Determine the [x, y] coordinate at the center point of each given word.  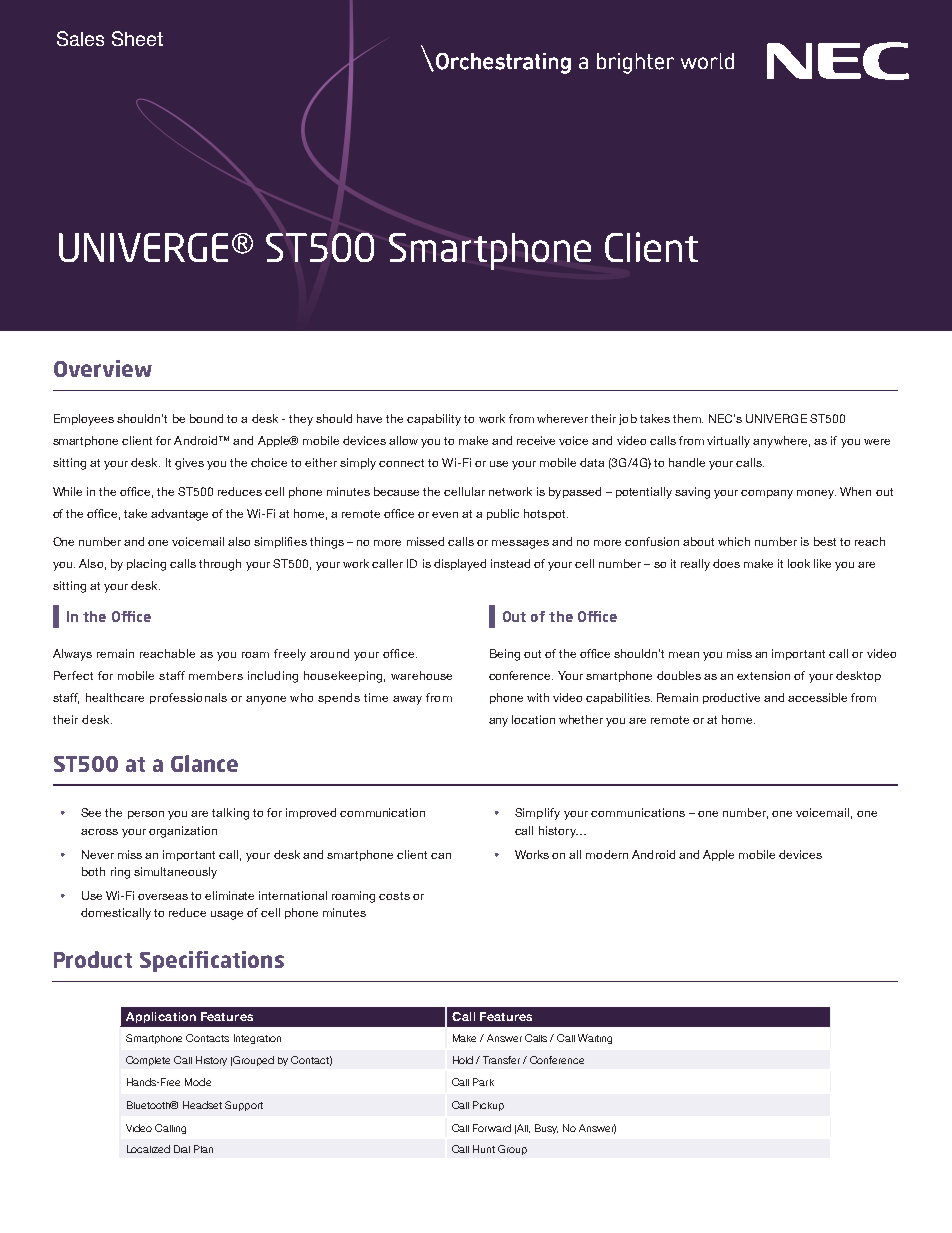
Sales [80, 38]
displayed [460, 565]
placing [146, 565]
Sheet [137, 38]
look [799, 563]
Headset [202, 1105]
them [688, 418]
